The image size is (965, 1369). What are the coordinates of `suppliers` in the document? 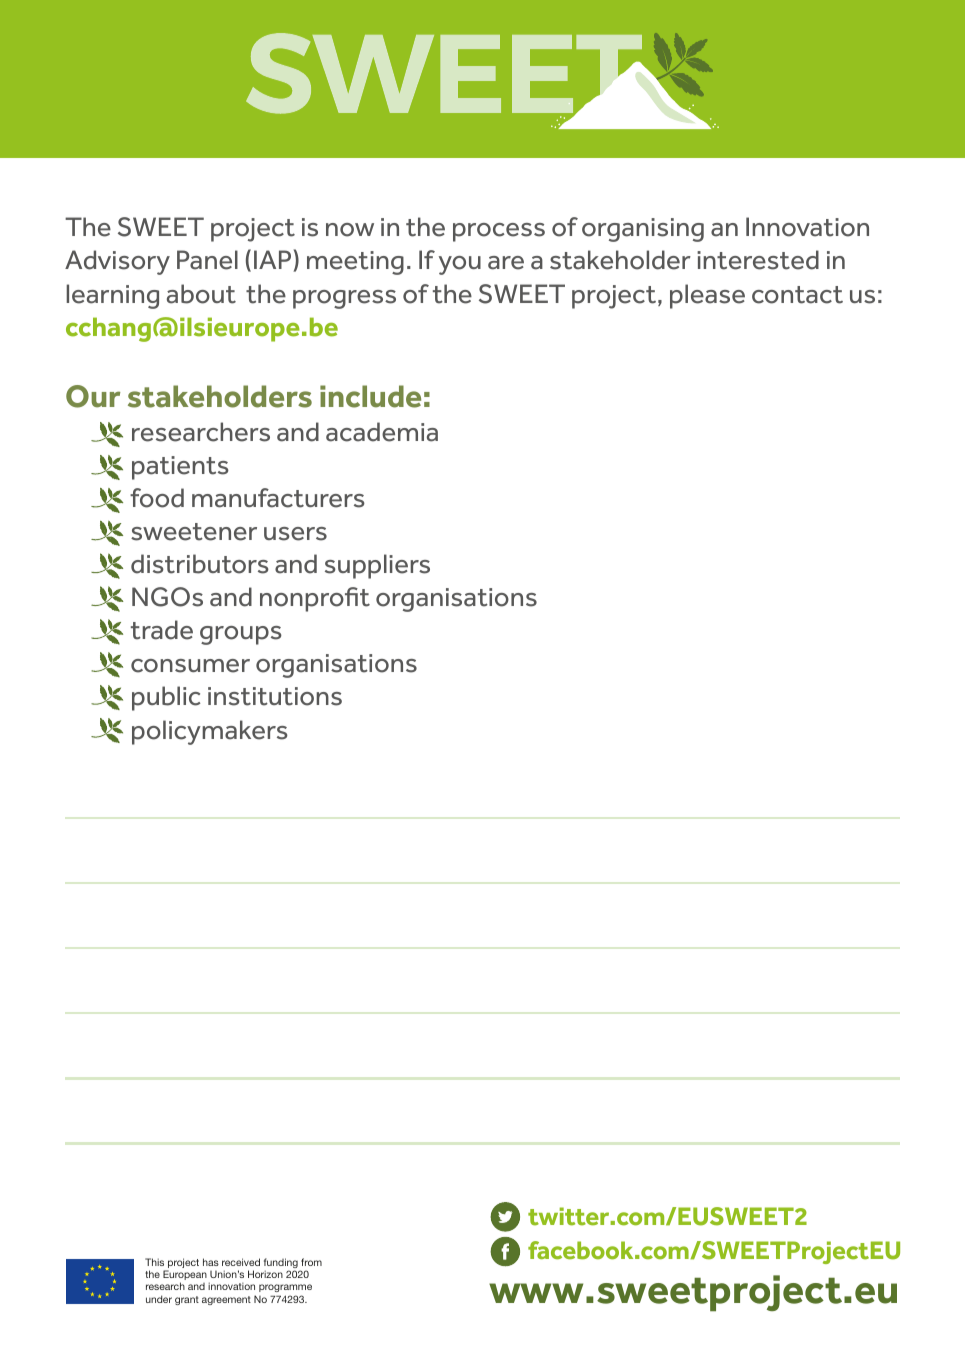 It's located at (377, 566).
